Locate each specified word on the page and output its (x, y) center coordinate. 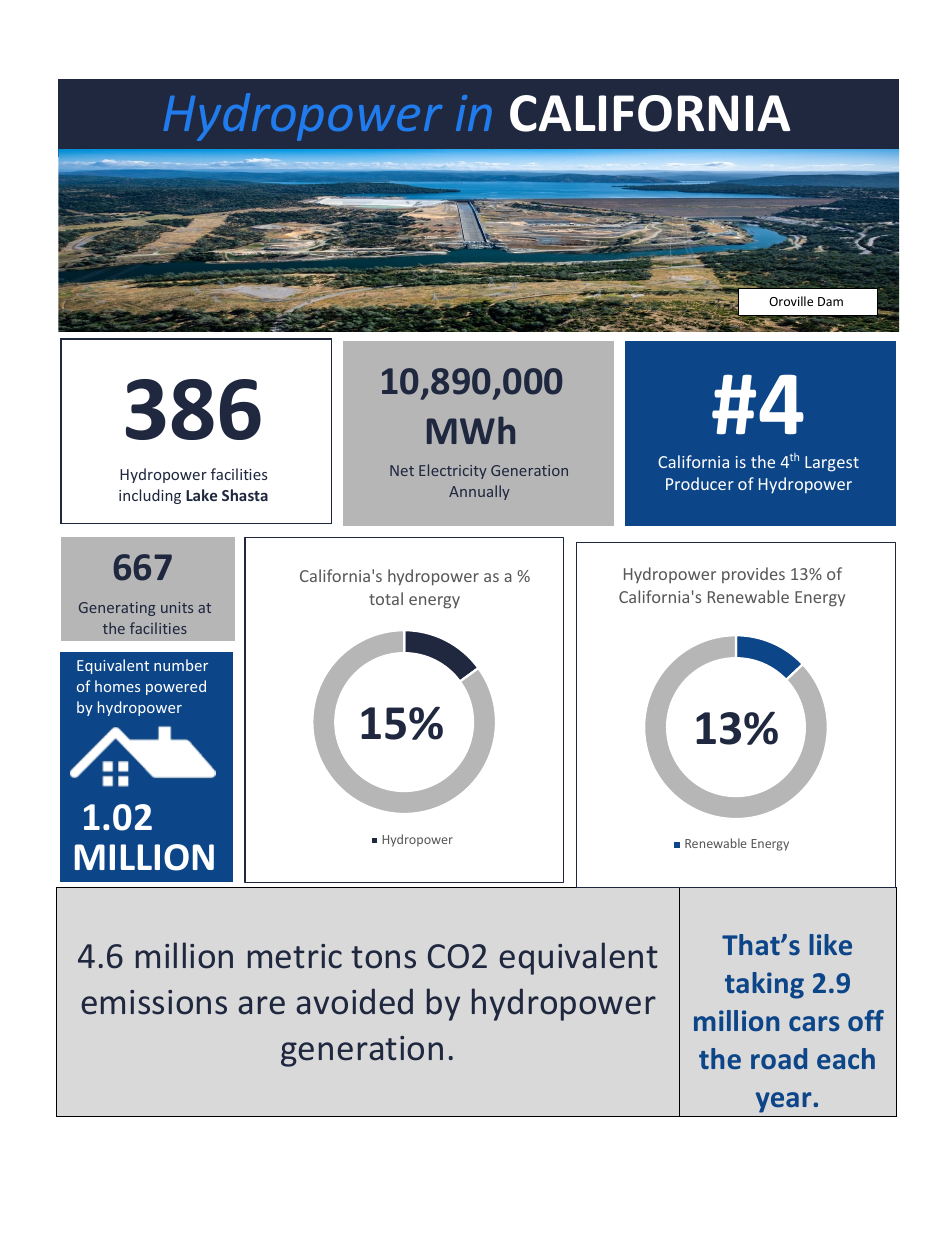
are (261, 1005)
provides (753, 575)
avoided (354, 1001)
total (386, 598)
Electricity (453, 471)
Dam (830, 301)
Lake (201, 495)
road (779, 1058)
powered (176, 687)
